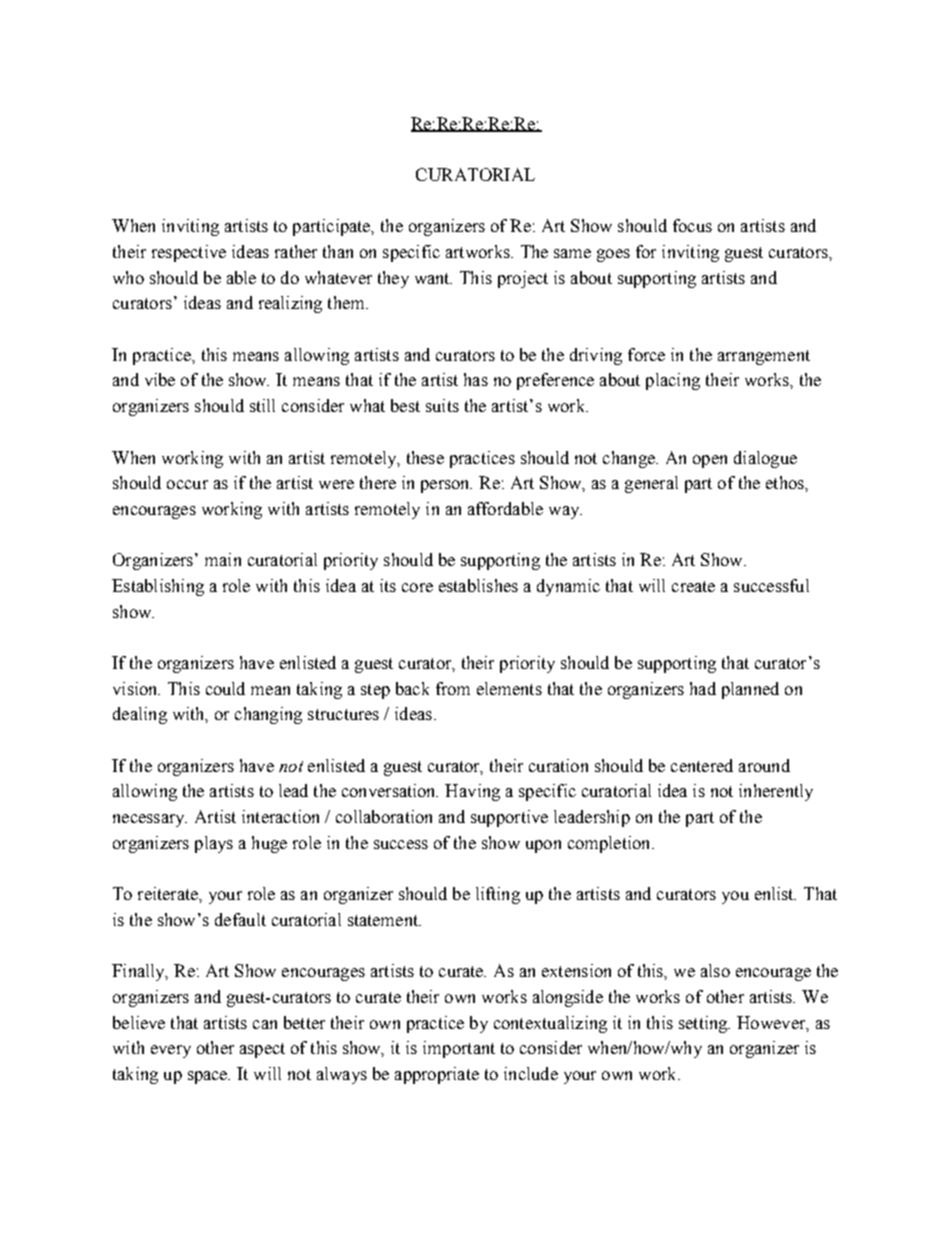 This image has width=952, height=1233. What do you see at coordinates (704, 1024) in the image?
I see `setting` at bounding box center [704, 1024].
